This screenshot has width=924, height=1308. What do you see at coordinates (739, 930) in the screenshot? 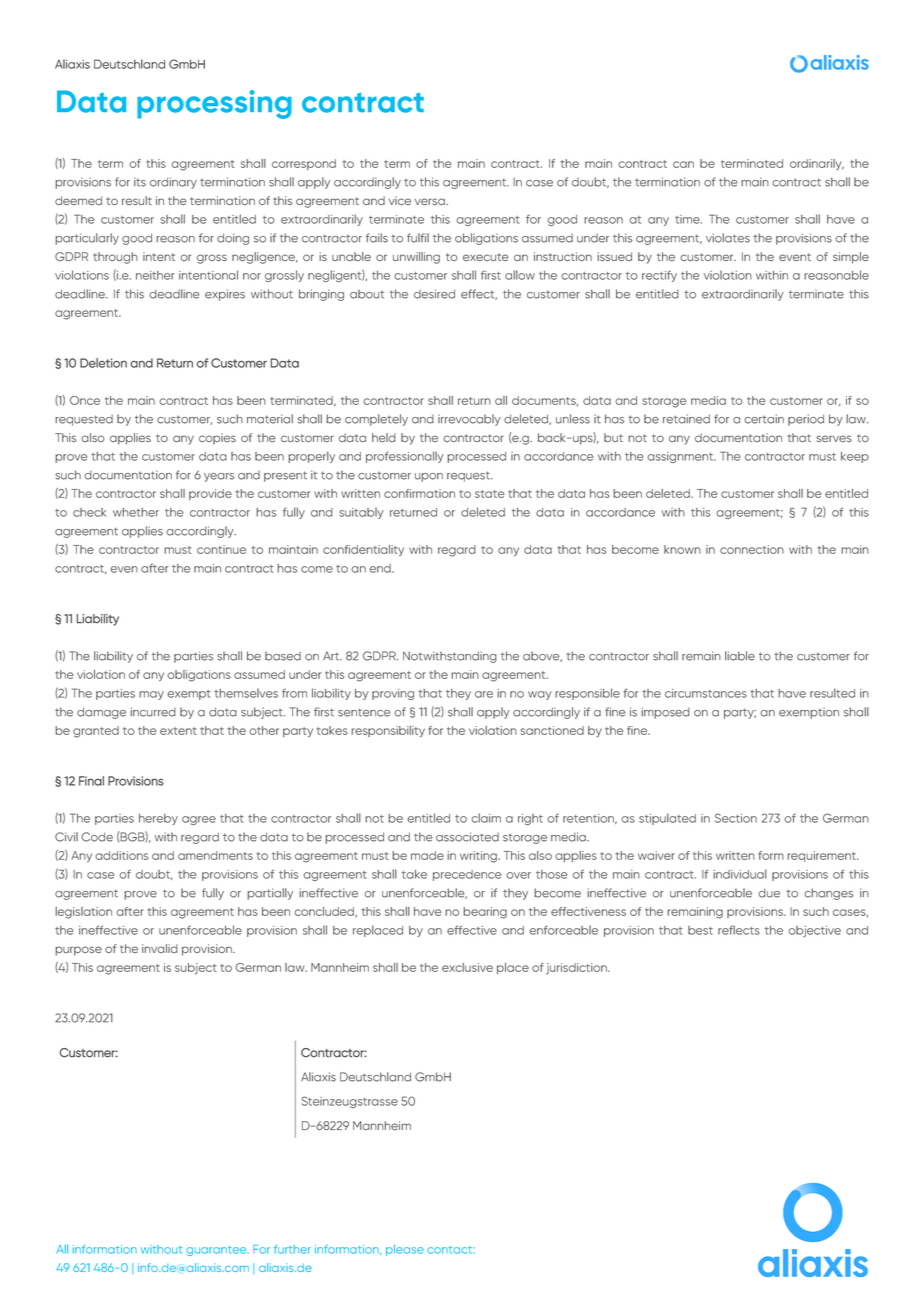
I see `reflects` at bounding box center [739, 930].
